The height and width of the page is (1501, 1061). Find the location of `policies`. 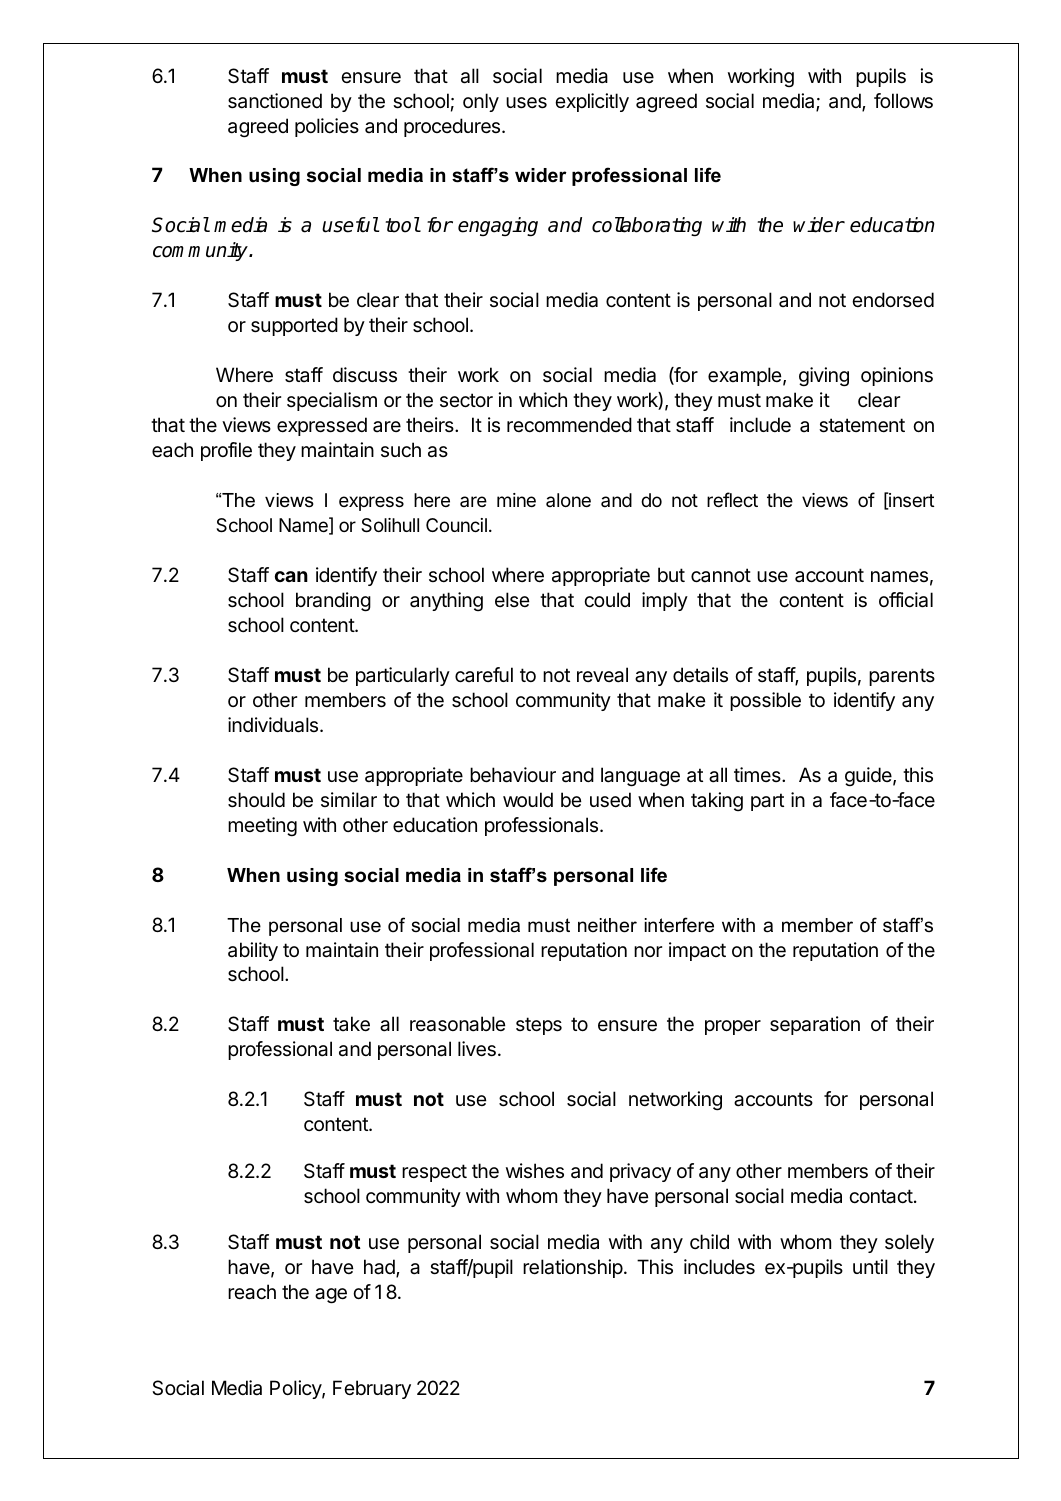

policies is located at coordinates (327, 127).
